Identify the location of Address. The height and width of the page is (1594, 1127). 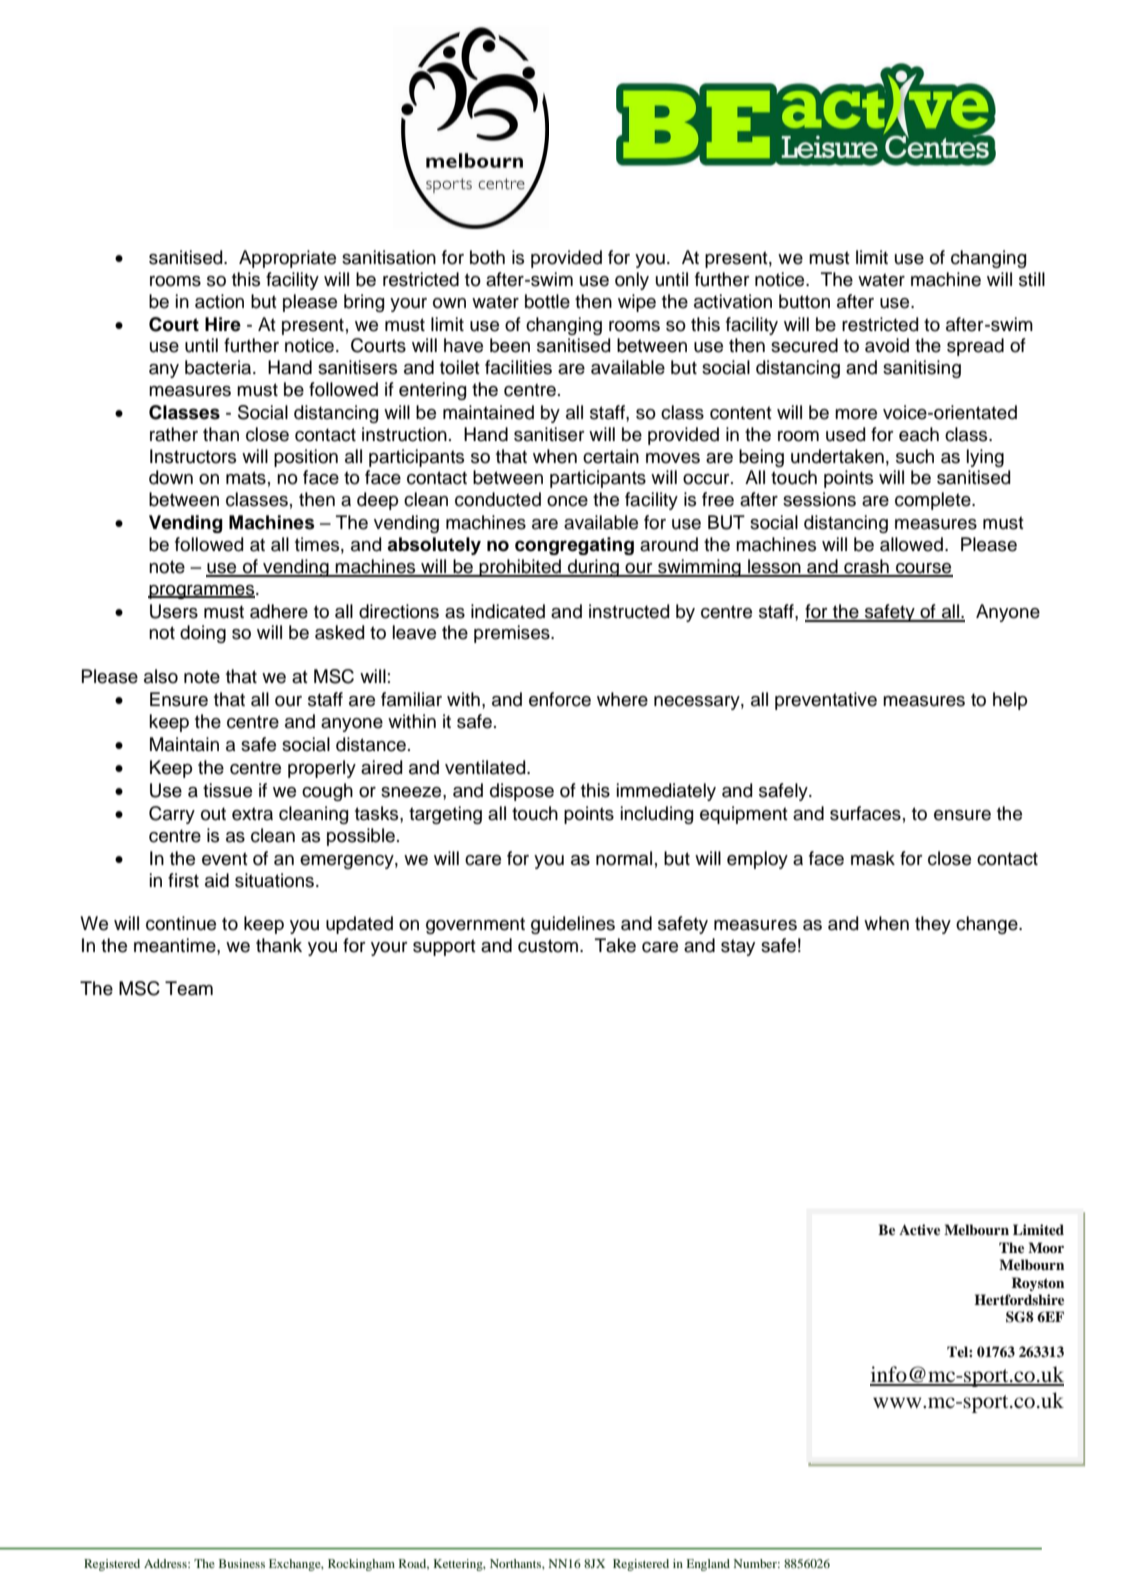
(166, 1563).
